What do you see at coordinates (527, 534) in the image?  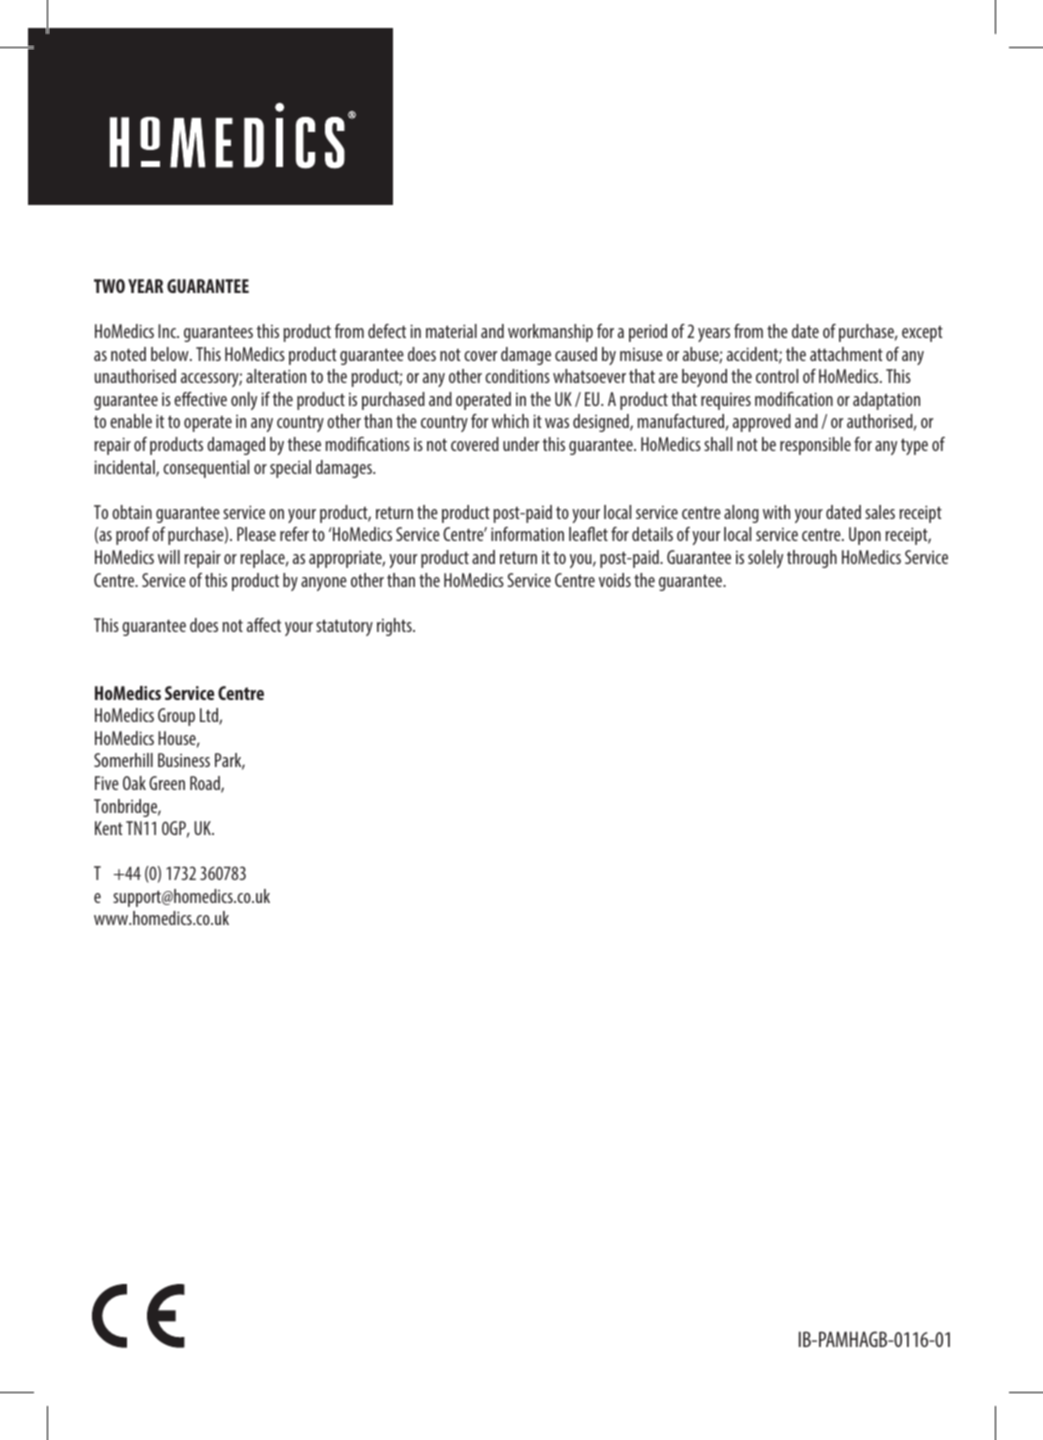 I see `information` at bounding box center [527, 534].
